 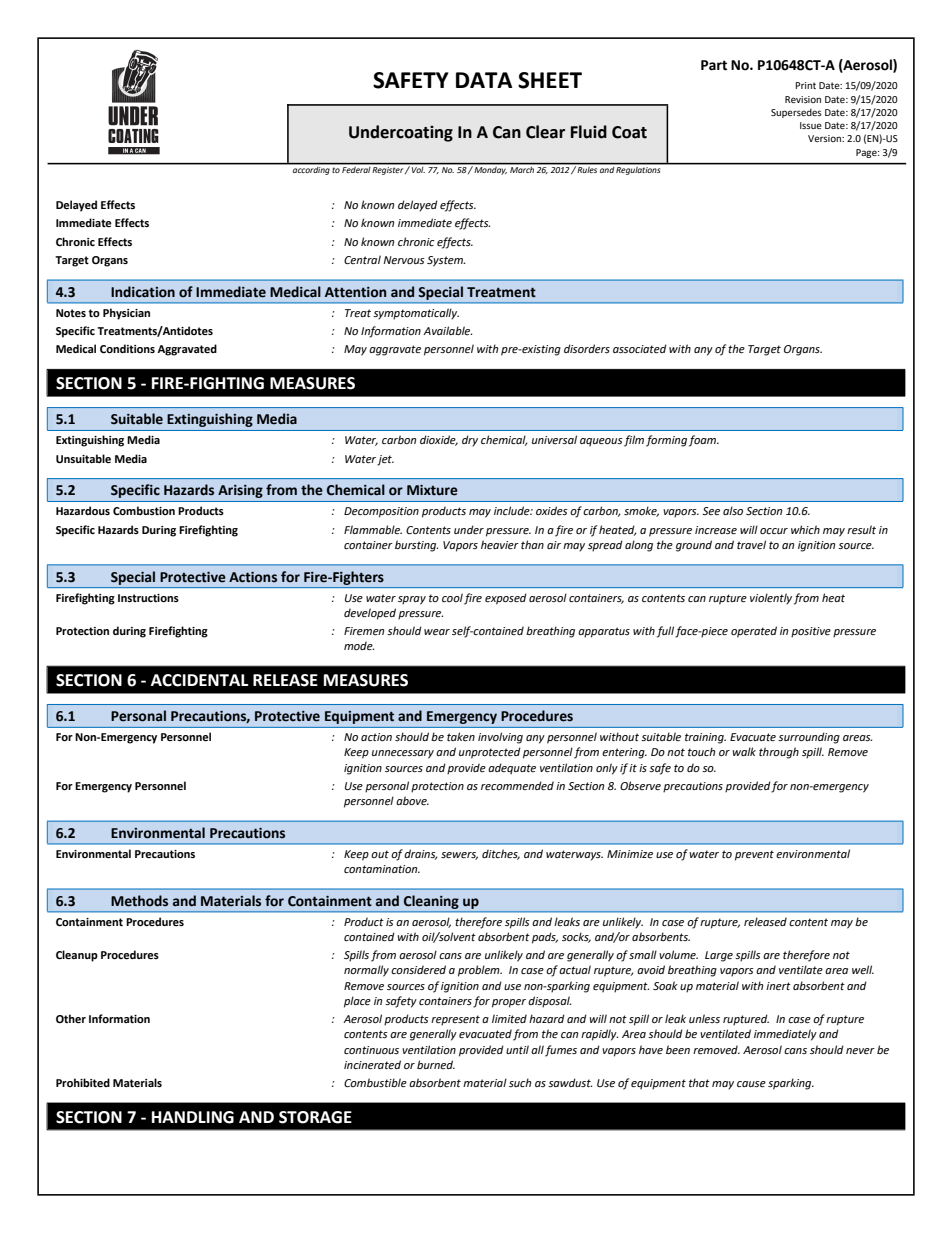 What do you see at coordinates (704, 441) in the screenshot?
I see `foam` at bounding box center [704, 441].
